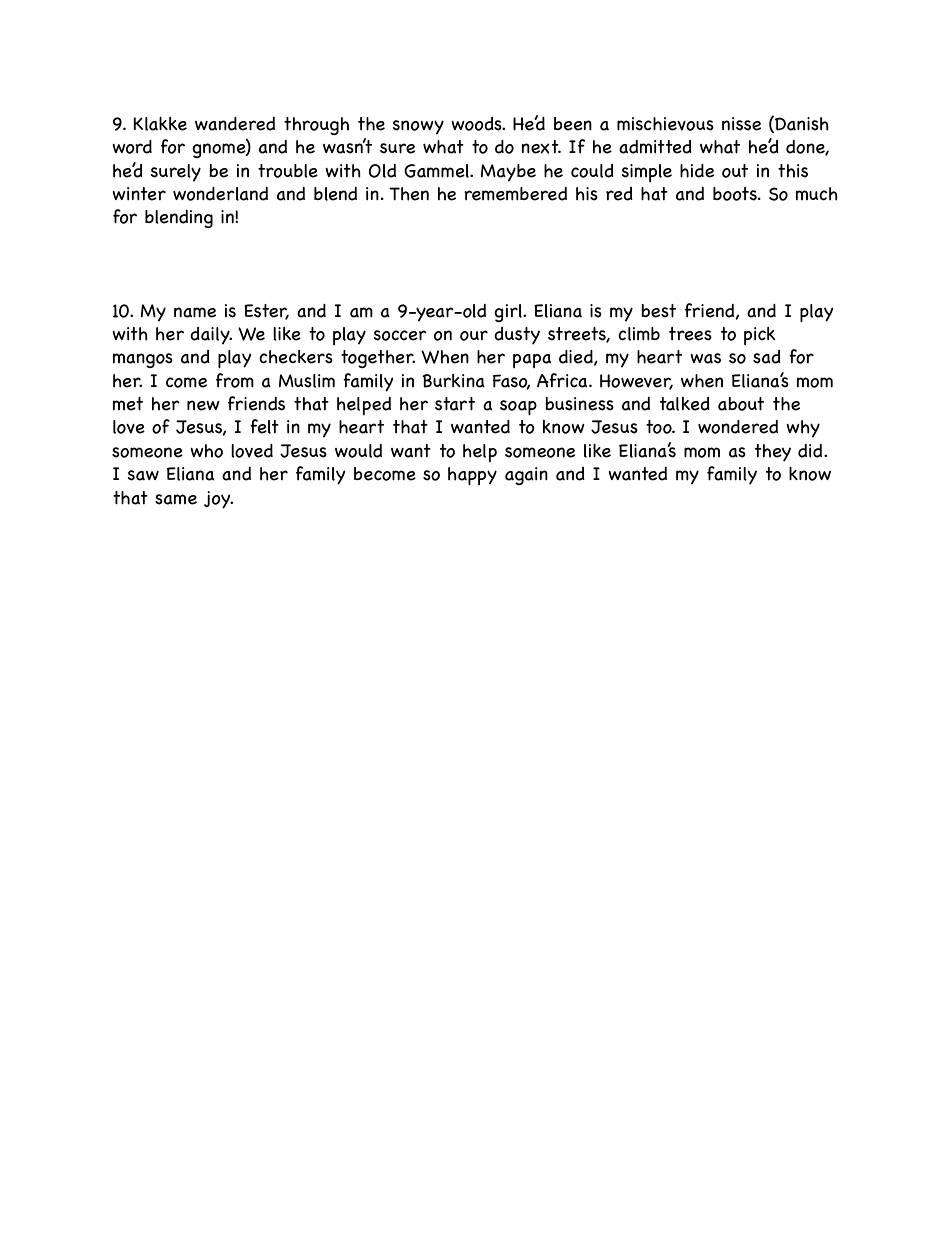 The width and height of the screenshot is (952, 1233). Describe the element at coordinates (218, 500) in the screenshot. I see `joy` at that location.
